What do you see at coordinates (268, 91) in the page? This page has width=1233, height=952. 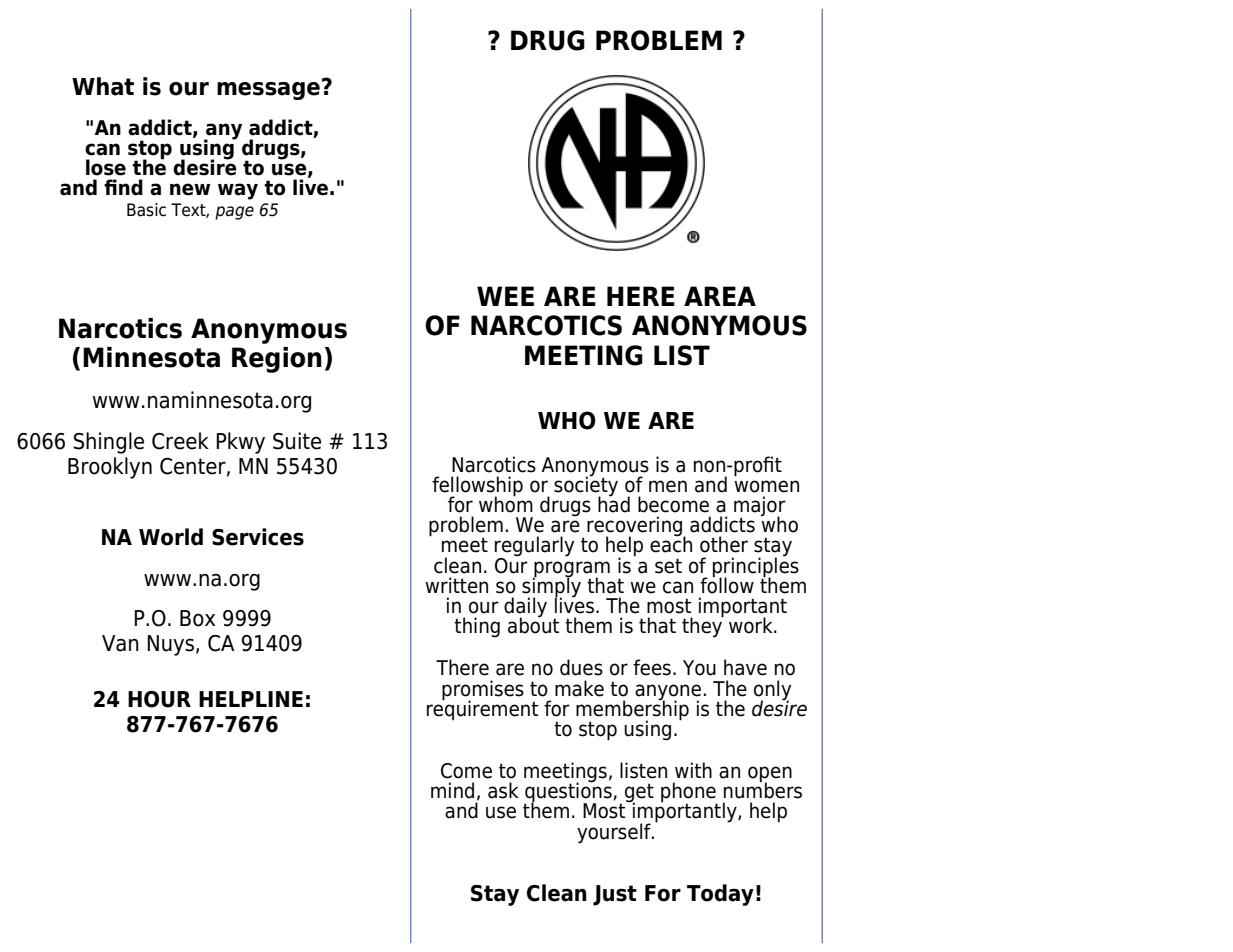 I see `message` at bounding box center [268, 91].
